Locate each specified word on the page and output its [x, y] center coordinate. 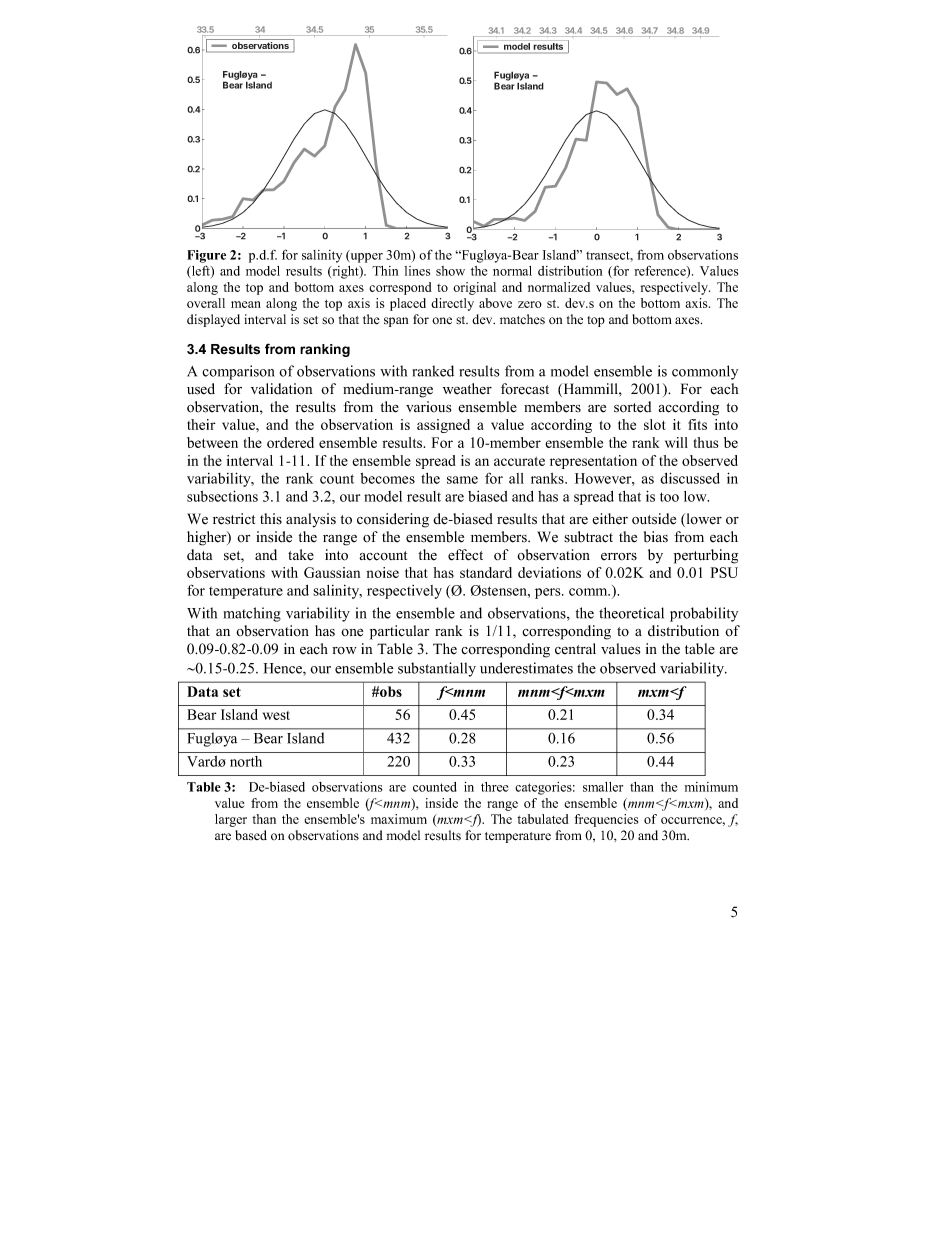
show [450, 271]
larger [231, 820]
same [462, 480]
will [676, 442]
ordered [290, 442]
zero [530, 304]
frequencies [606, 820]
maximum [399, 819]
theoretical [631, 613]
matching [252, 614]
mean [246, 304]
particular [399, 632]
